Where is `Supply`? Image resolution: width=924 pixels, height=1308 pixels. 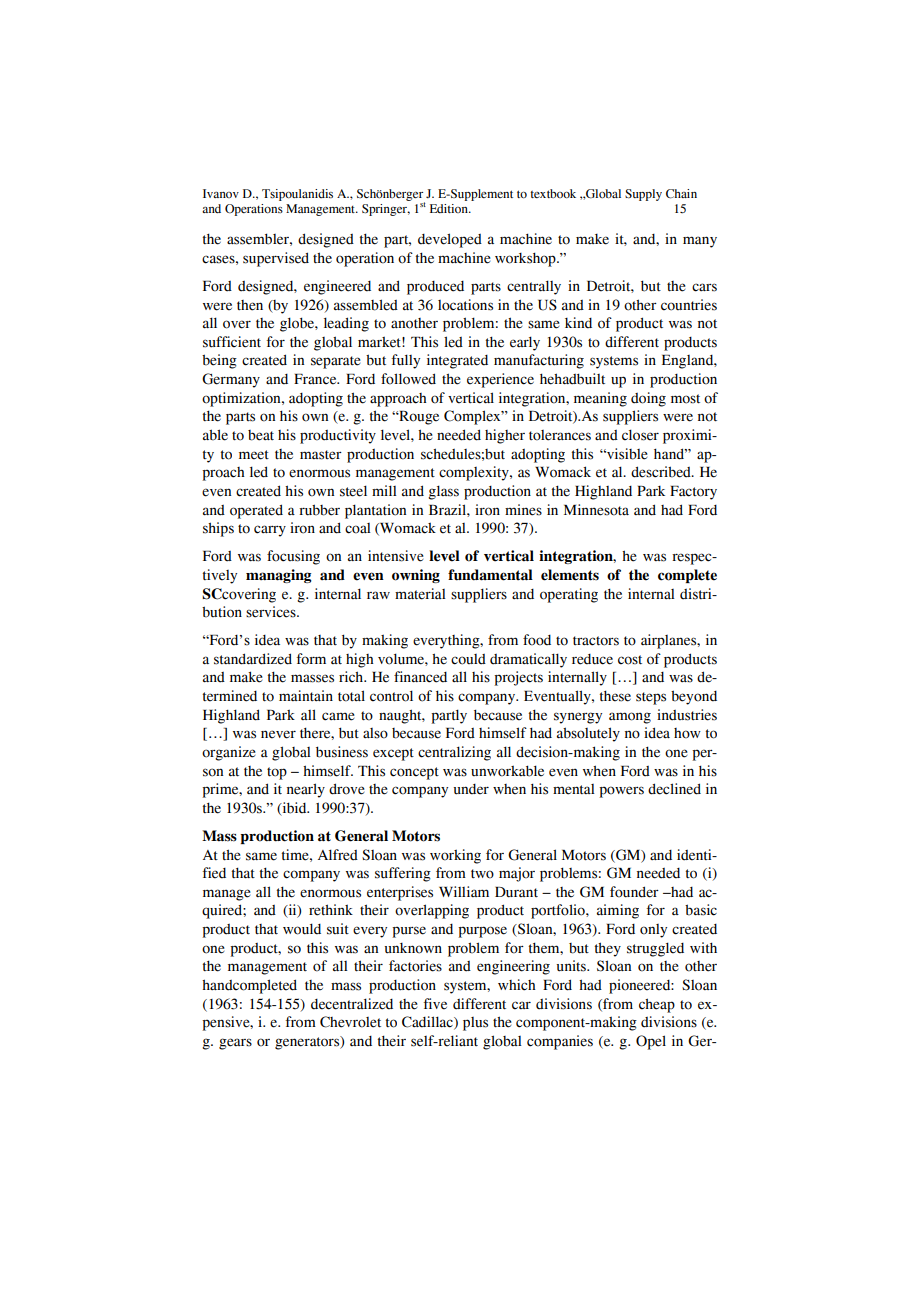 Supply is located at coordinates (643, 195).
